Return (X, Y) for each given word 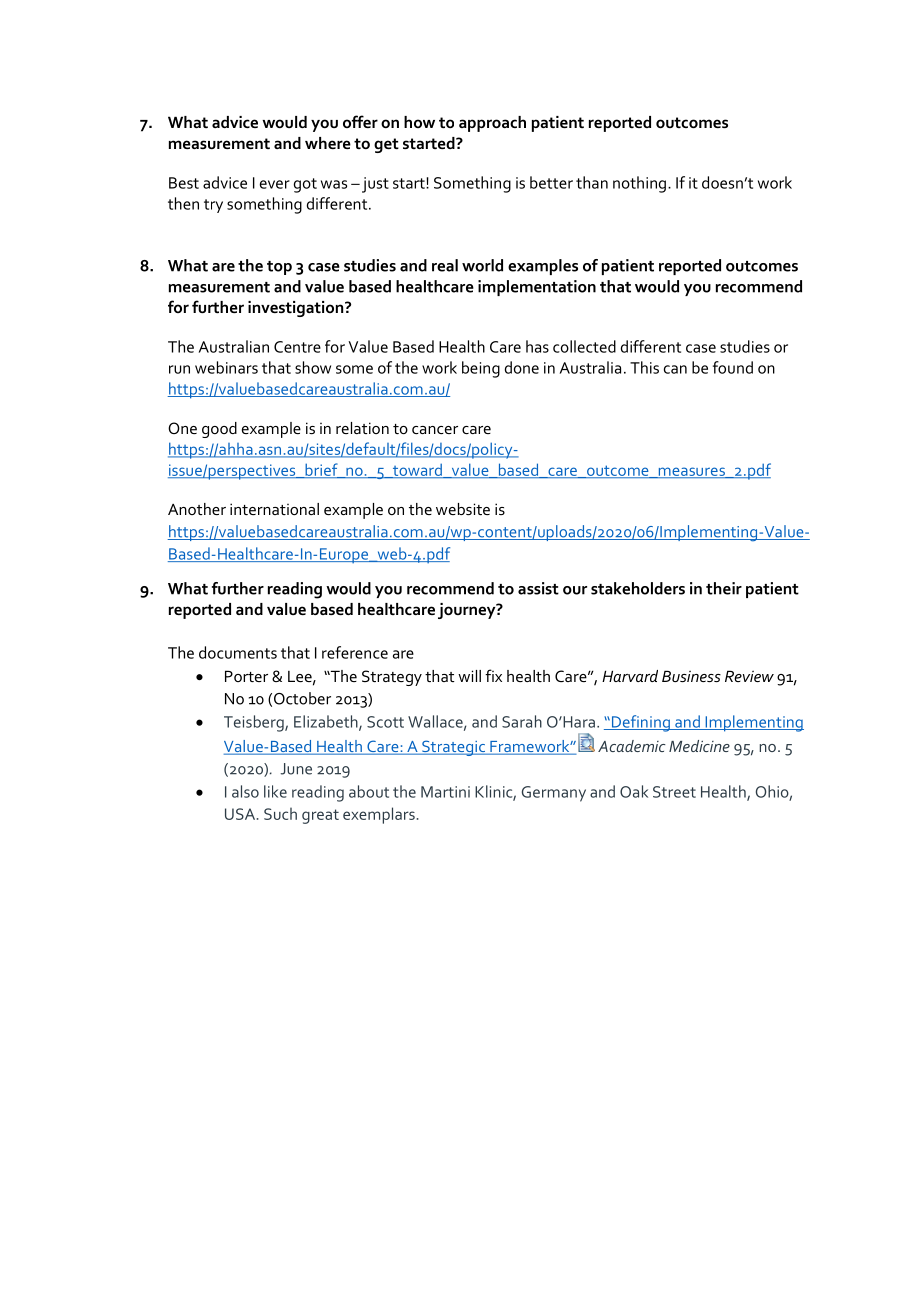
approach (492, 124)
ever (275, 184)
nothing (639, 184)
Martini (445, 792)
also (245, 791)
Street (674, 792)
